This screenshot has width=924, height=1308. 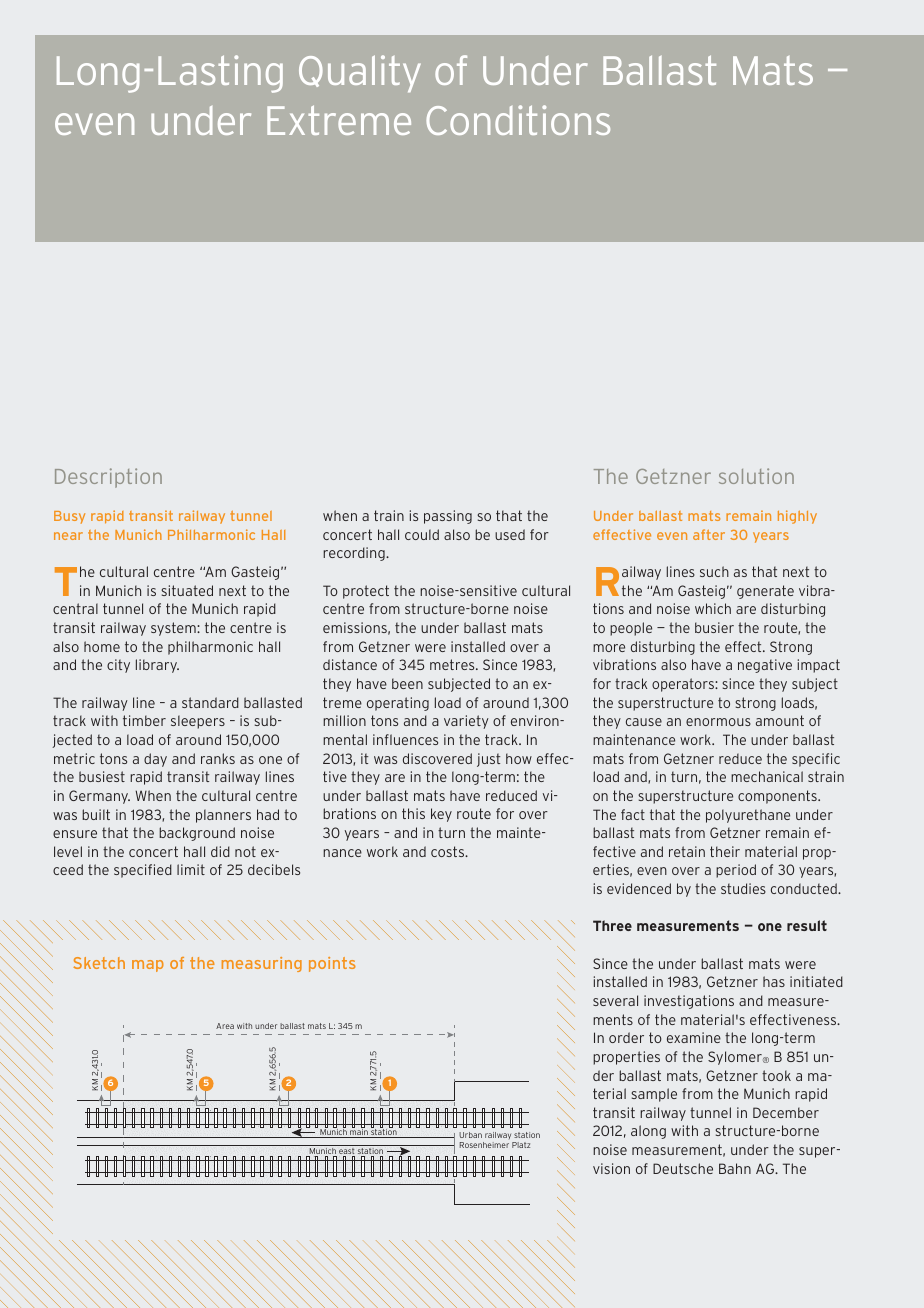 What do you see at coordinates (225, 1026) in the screenshot?
I see `Area` at bounding box center [225, 1026].
